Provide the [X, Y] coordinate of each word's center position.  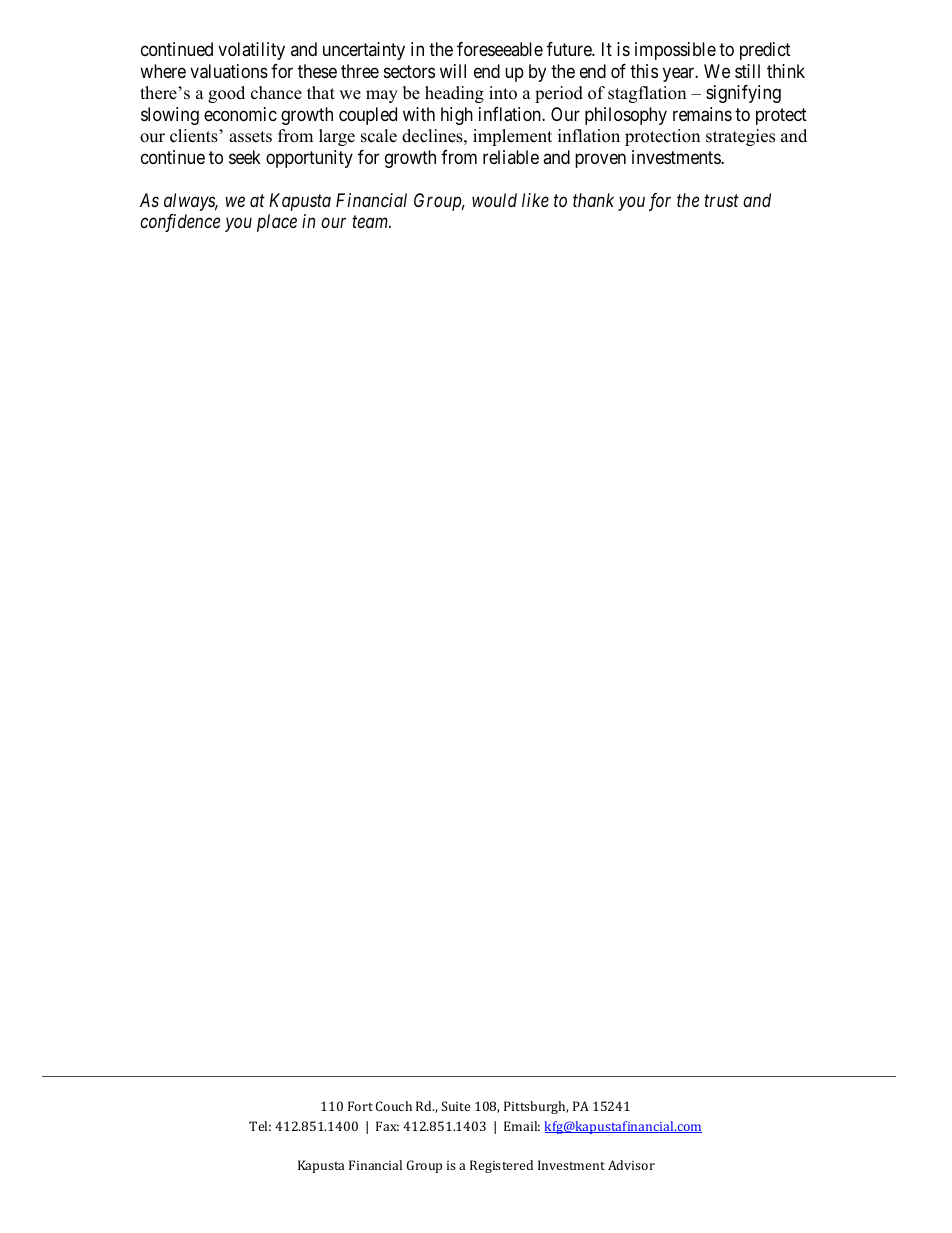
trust [721, 201]
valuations [229, 71]
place [277, 223]
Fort [360, 1106]
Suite [455, 1106]
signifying [743, 94]
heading [454, 94]
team [371, 222]
